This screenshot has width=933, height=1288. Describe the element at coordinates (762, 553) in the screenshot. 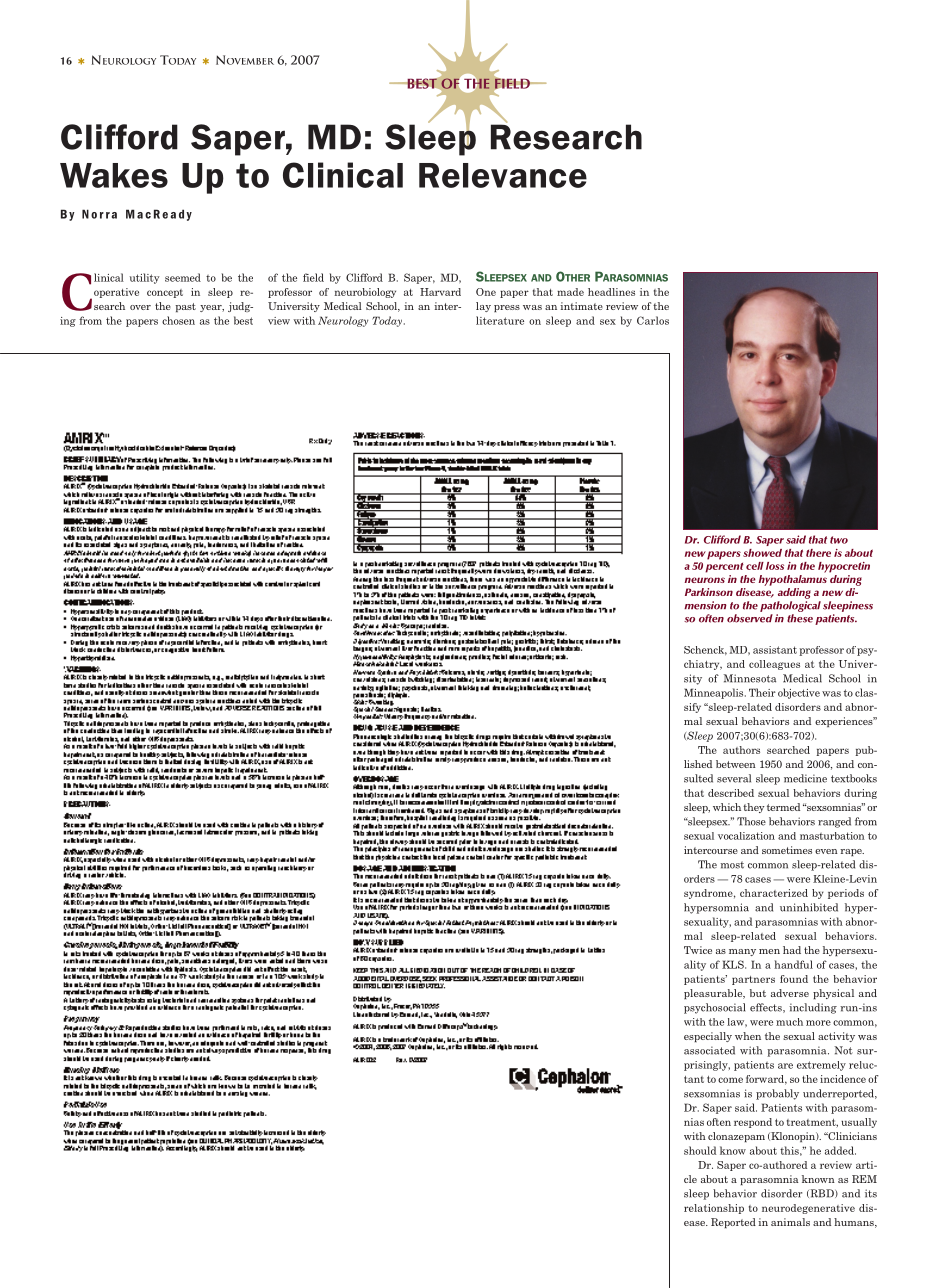

I see `showed` at that location.
